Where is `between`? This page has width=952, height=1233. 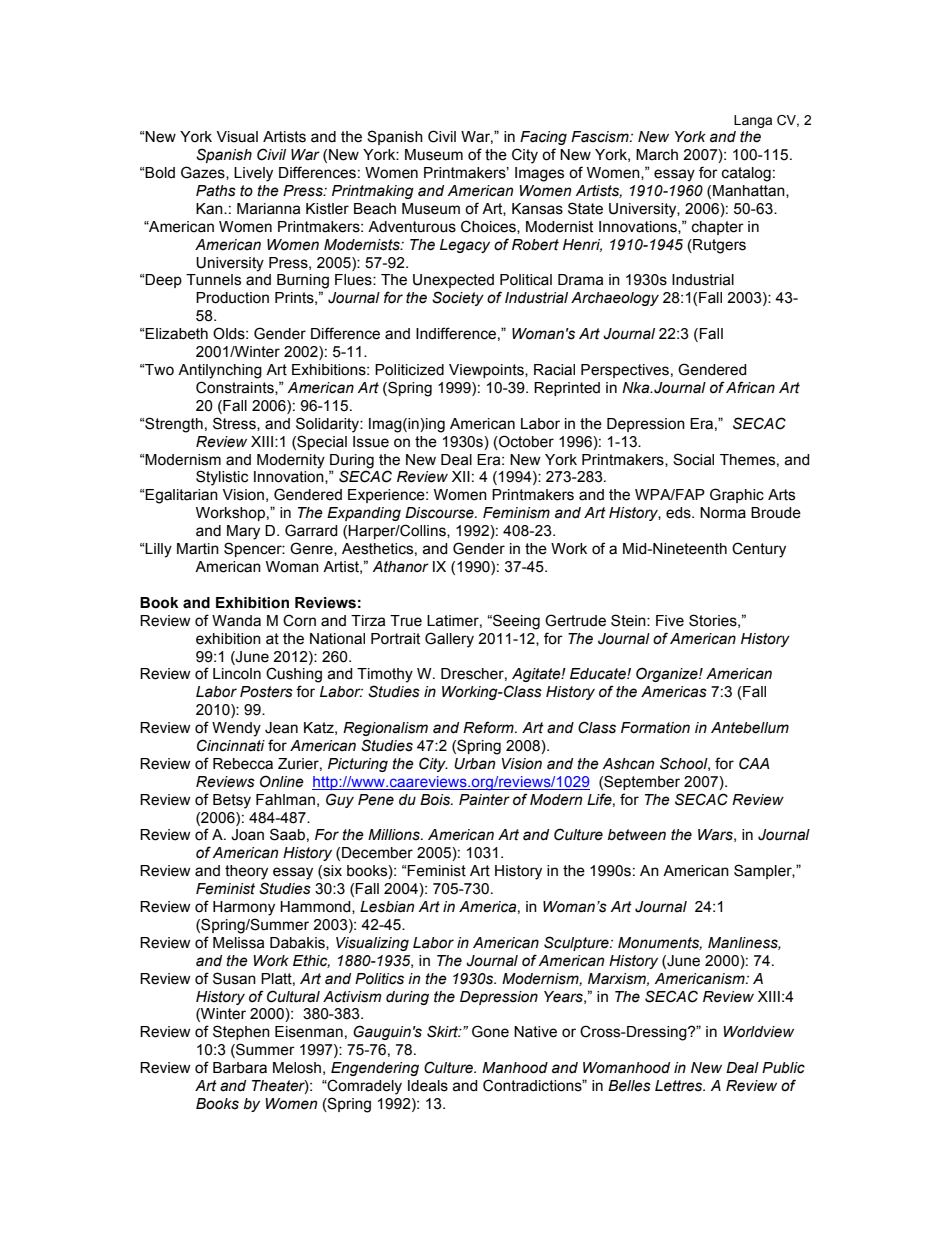 between is located at coordinates (637, 835).
